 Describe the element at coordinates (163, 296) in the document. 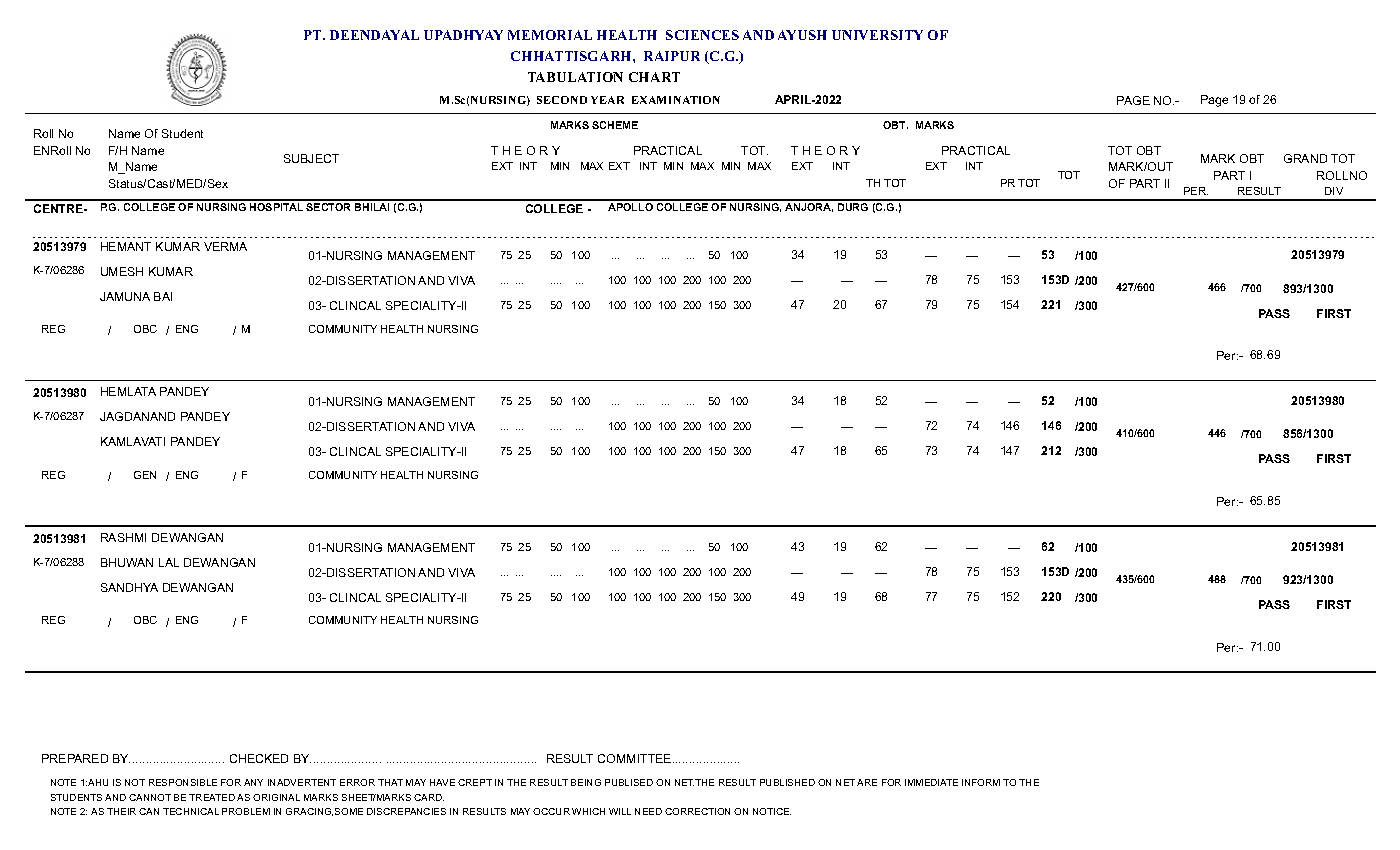

I see `BAI` at that location.
